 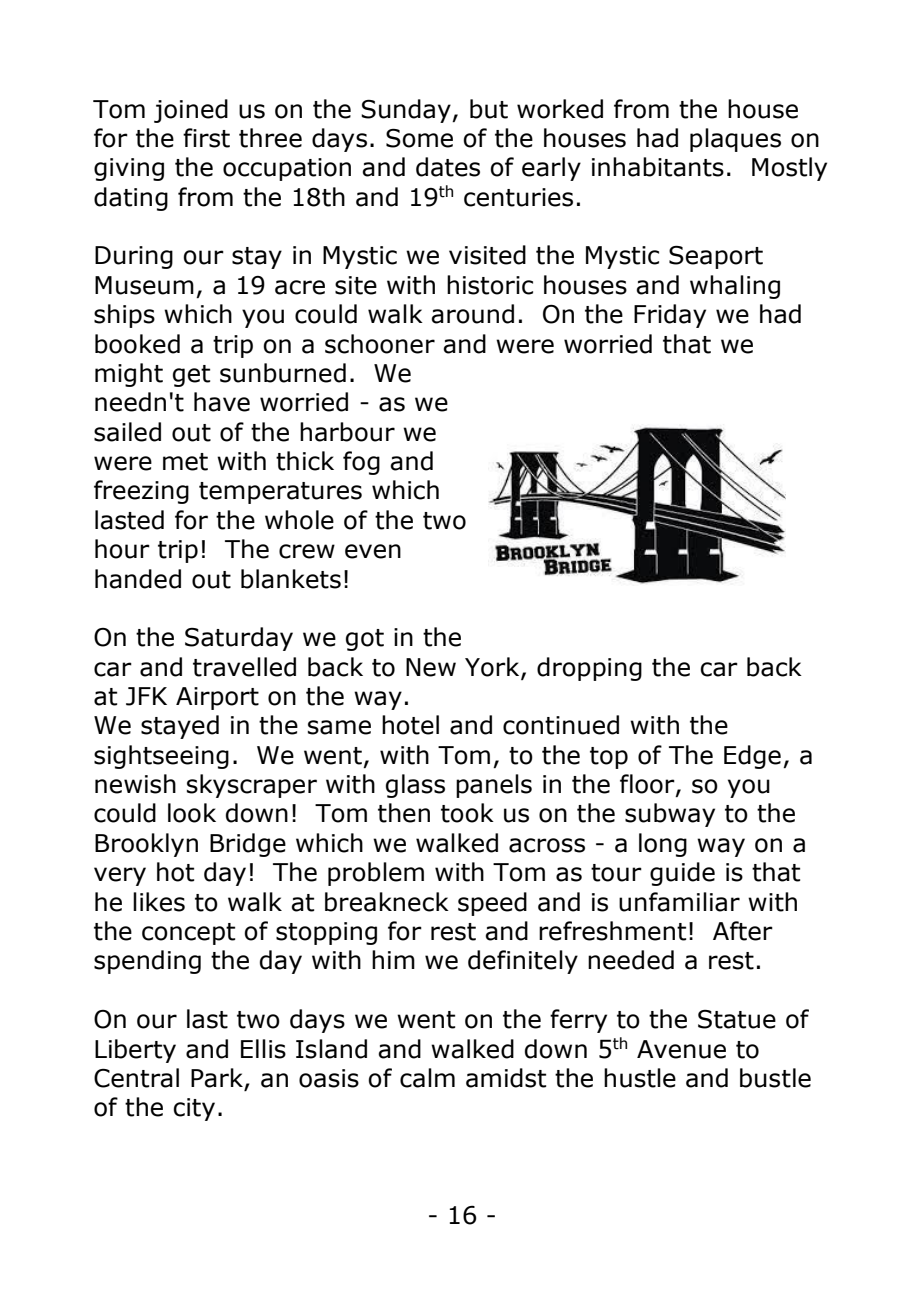 What do you see at coordinates (589, 669) in the page?
I see `dropping` at bounding box center [589, 669].
